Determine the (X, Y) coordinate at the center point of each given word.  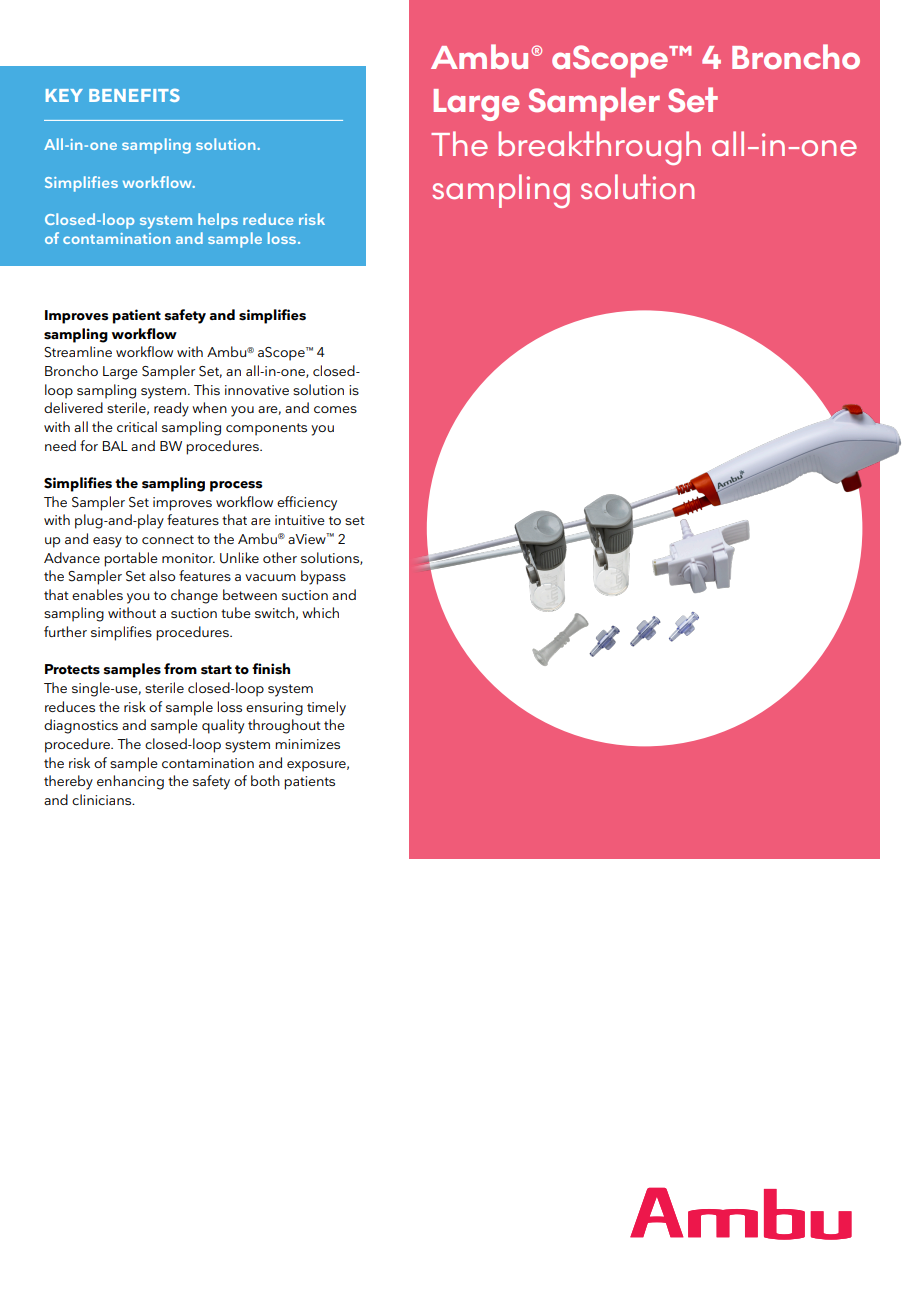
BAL (115, 446)
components (266, 429)
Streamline (78, 352)
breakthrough (600, 148)
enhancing (130, 782)
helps (218, 221)
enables (97, 594)
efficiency (307, 503)
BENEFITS (134, 95)
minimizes (307, 744)
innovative (257, 390)
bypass (323, 577)
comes (335, 409)
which (320, 612)
